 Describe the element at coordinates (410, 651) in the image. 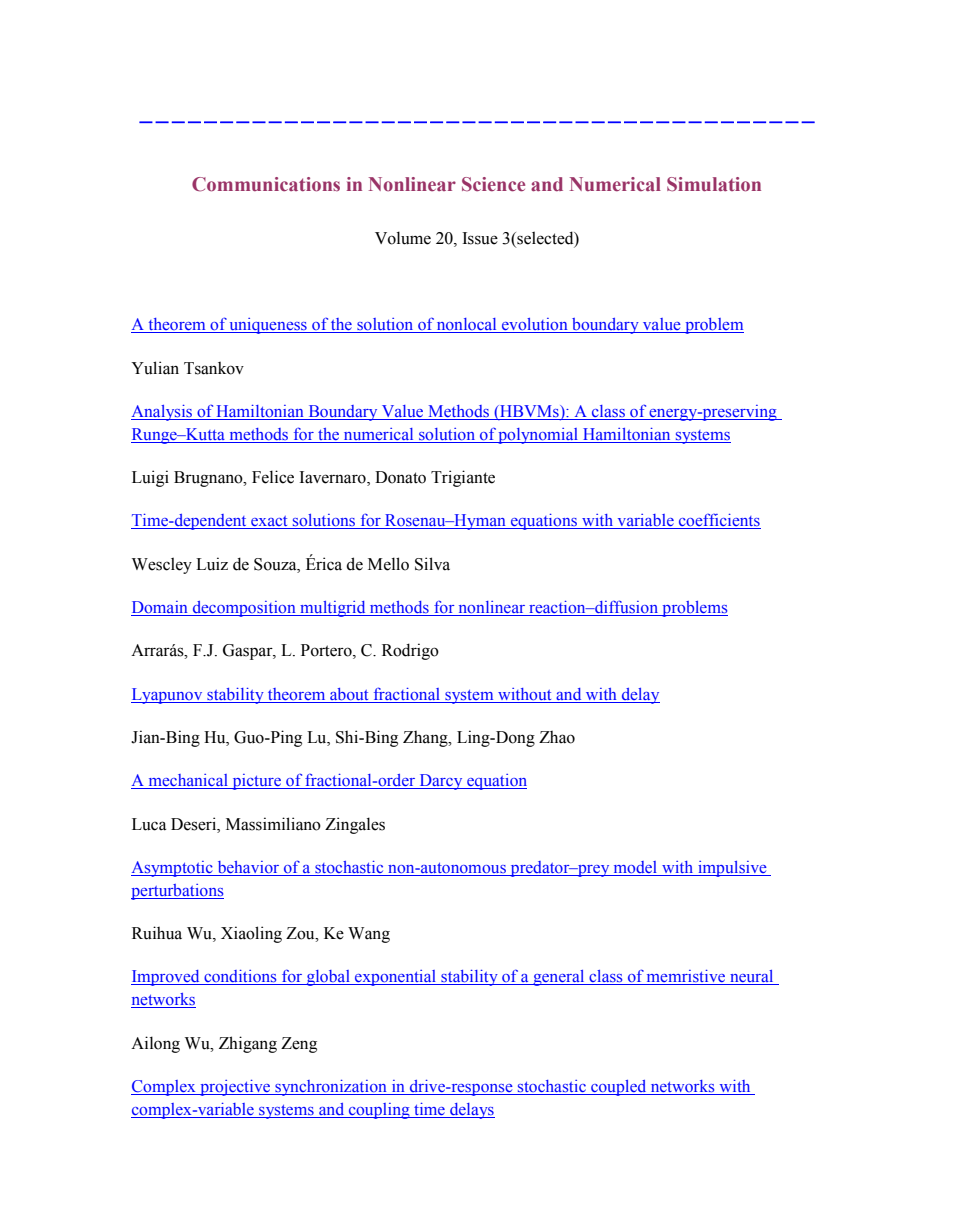

I see `Rodrigo` at that location.
